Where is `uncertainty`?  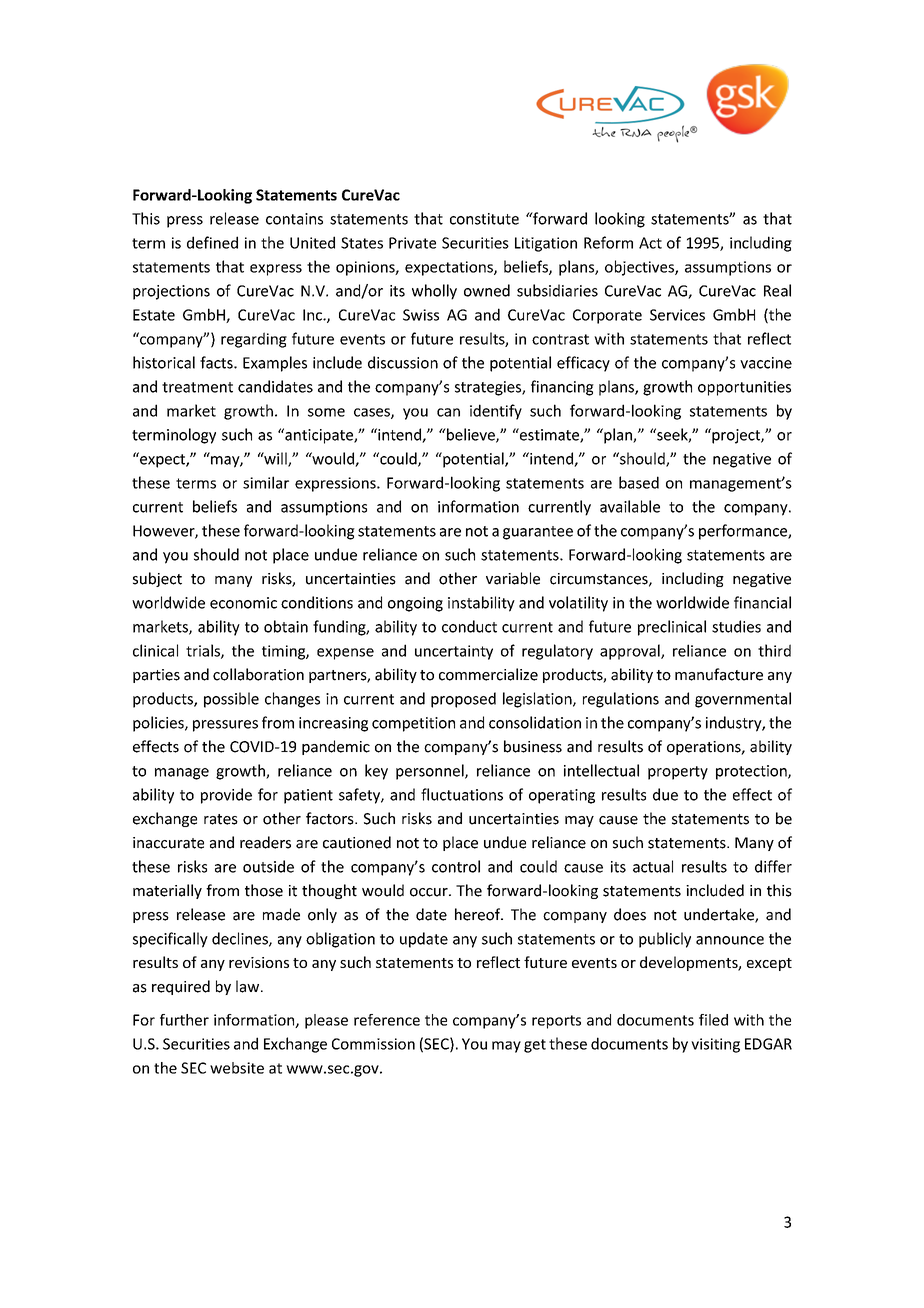
uncertainty is located at coordinates (454, 652).
